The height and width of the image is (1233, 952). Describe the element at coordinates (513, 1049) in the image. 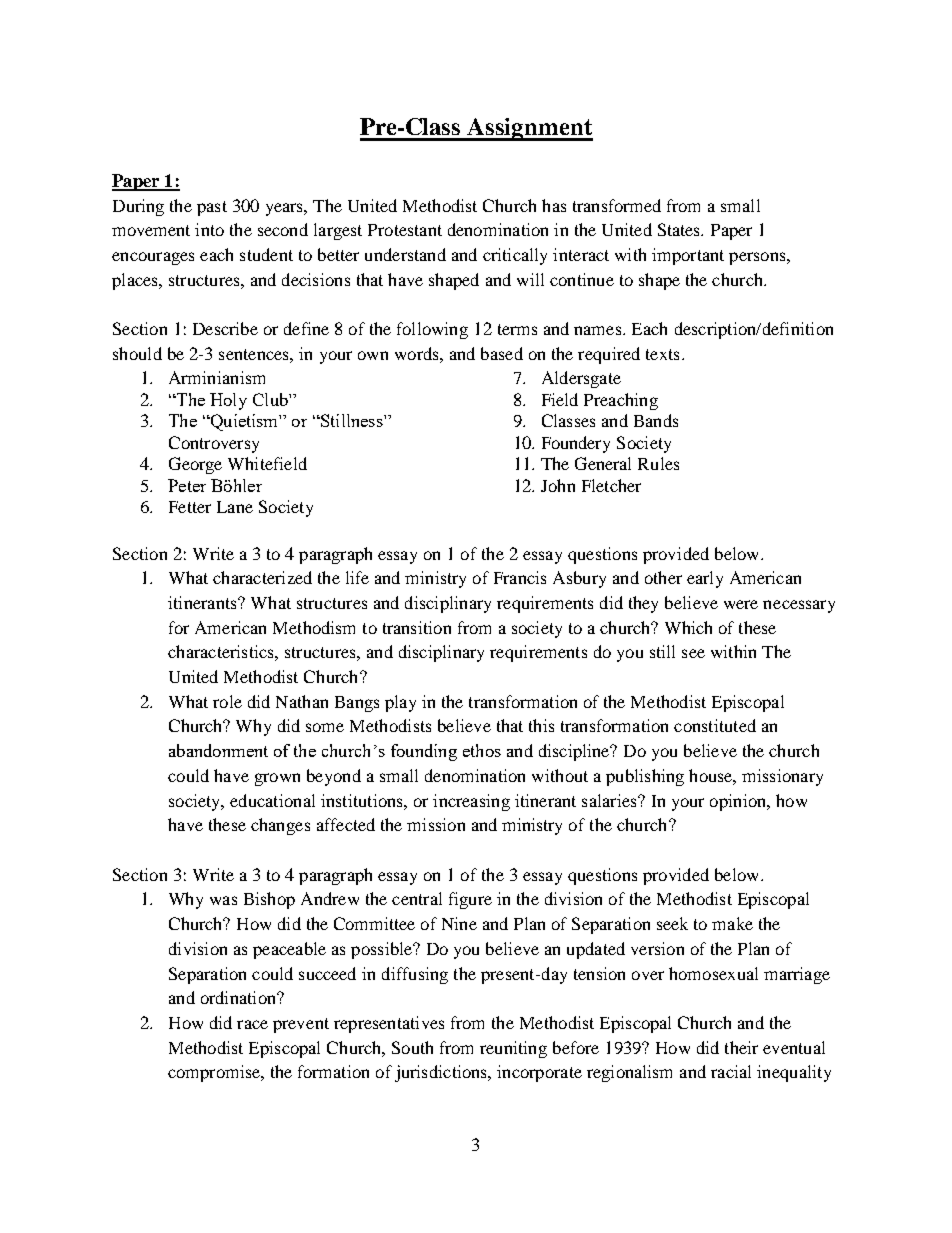

I see `reuniting` at that location.
